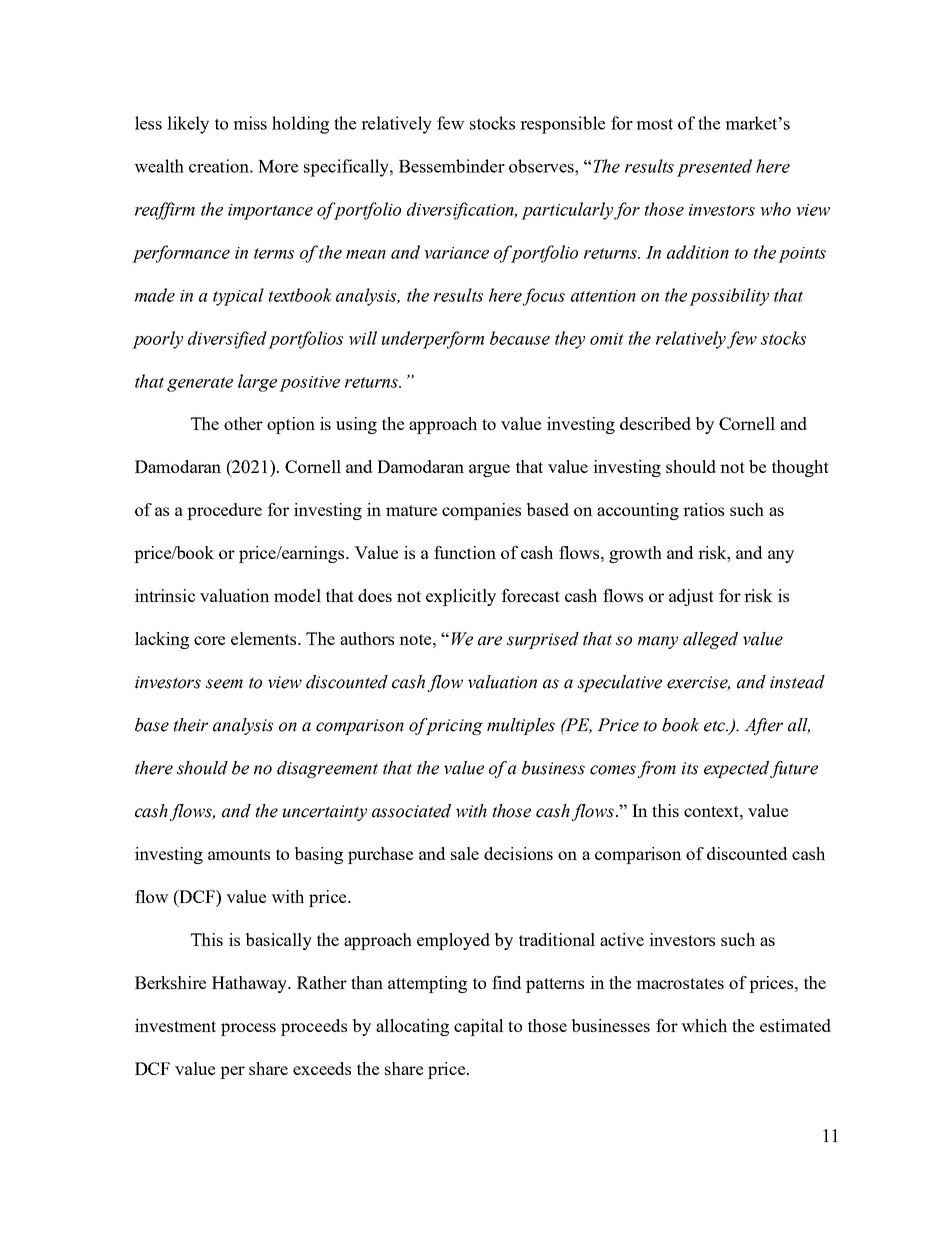 The height and width of the screenshot is (1233, 952). What do you see at coordinates (542, 166) in the screenshot?
I see `observes` at bounding box center [542, 166].
